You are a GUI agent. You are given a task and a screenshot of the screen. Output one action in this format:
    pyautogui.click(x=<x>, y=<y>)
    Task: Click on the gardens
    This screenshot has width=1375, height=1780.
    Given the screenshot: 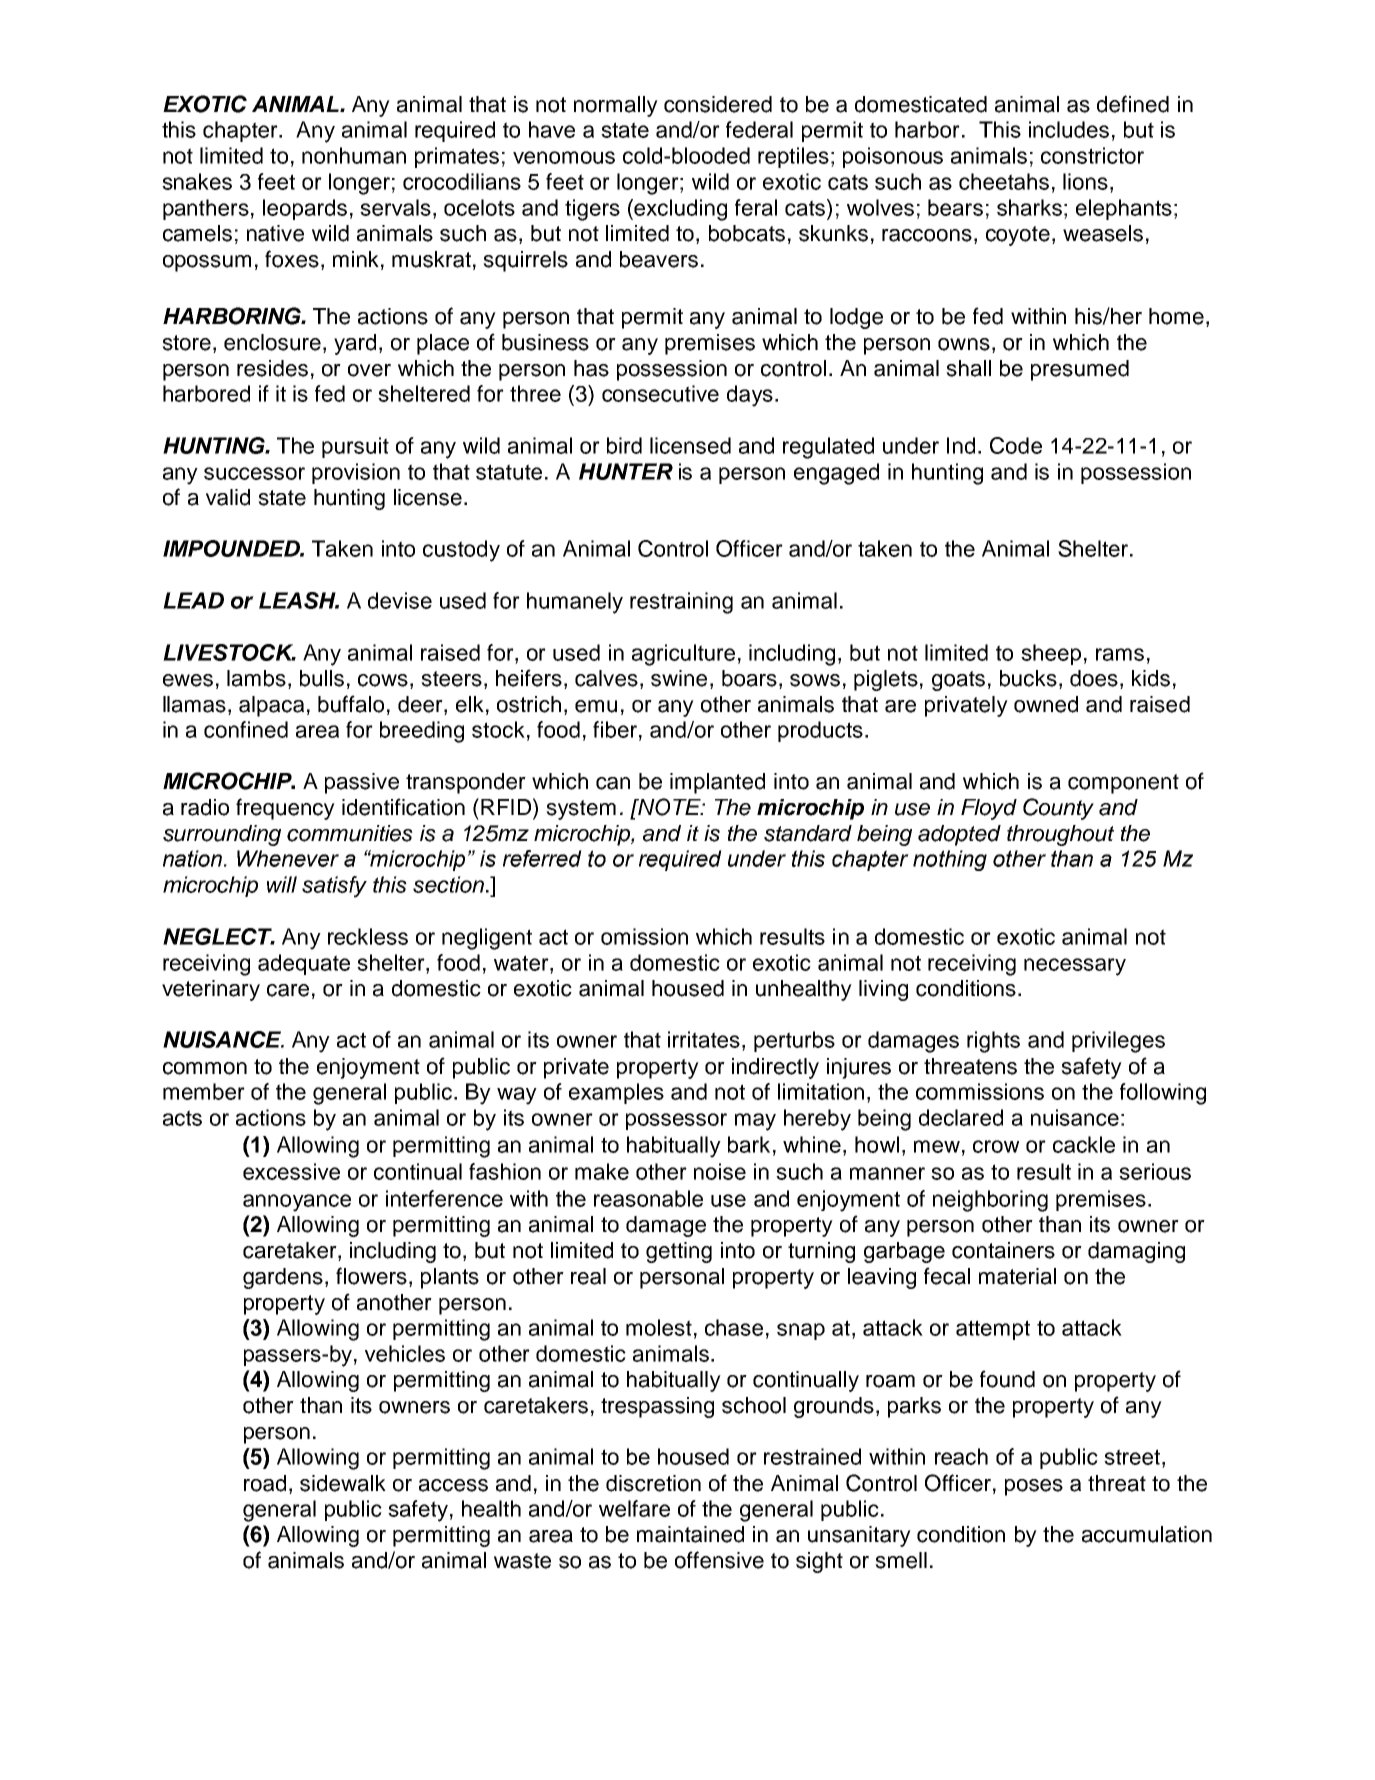 What is the action you would take?
    pyautogui.click(x=283, y=1278)
